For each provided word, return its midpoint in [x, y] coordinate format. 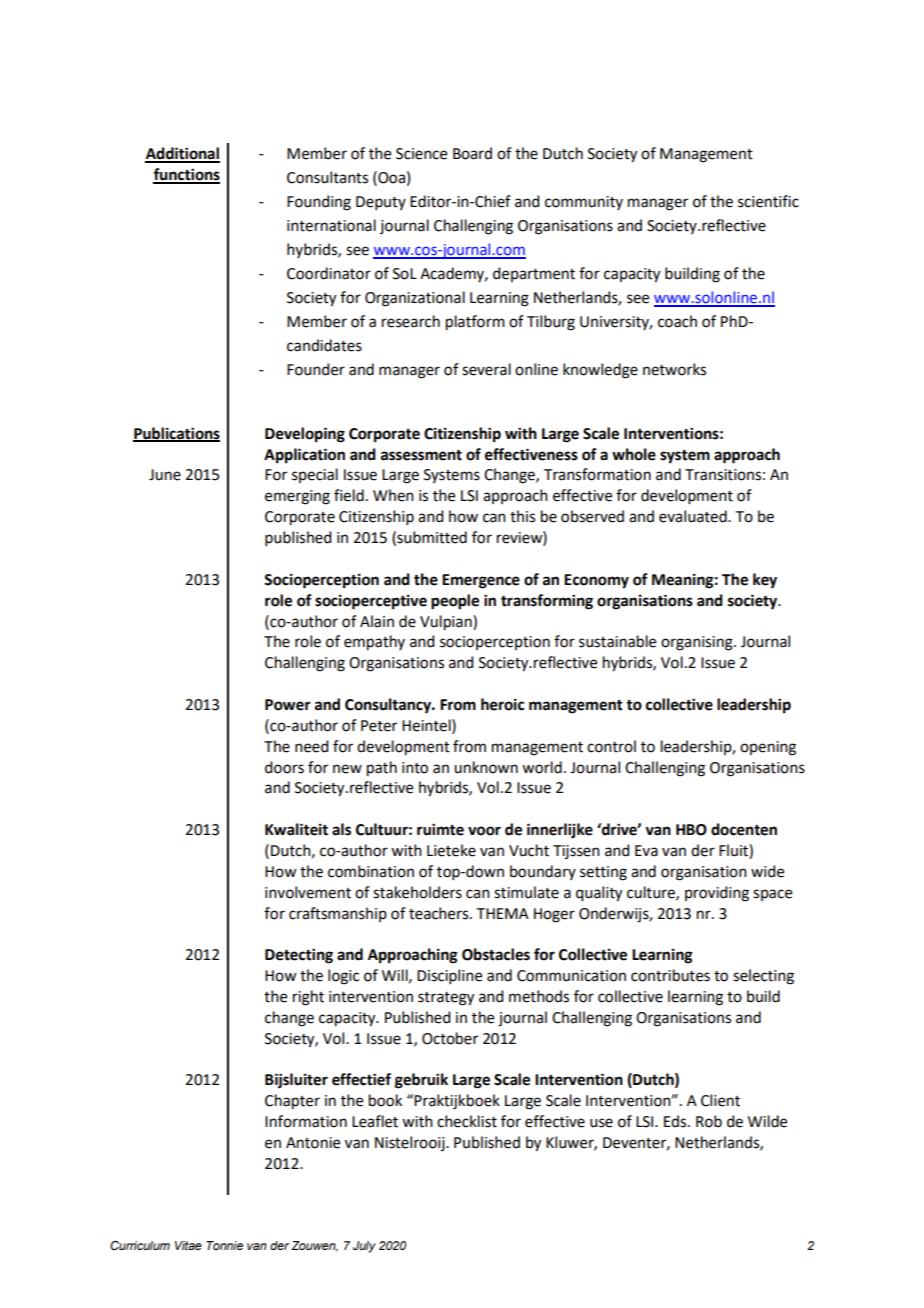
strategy [446, 999]
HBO [691, 830]
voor [484, 831]
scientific [768, 201]
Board [472, 153]
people [455, 602]
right [308, 998]
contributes [670, 975]
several [486, 369]
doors [284, 767]
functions [186, 175]
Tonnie [224, 1245]
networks [674, 369]
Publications [176, 434]
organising [698, 643]
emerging [297, 497]
